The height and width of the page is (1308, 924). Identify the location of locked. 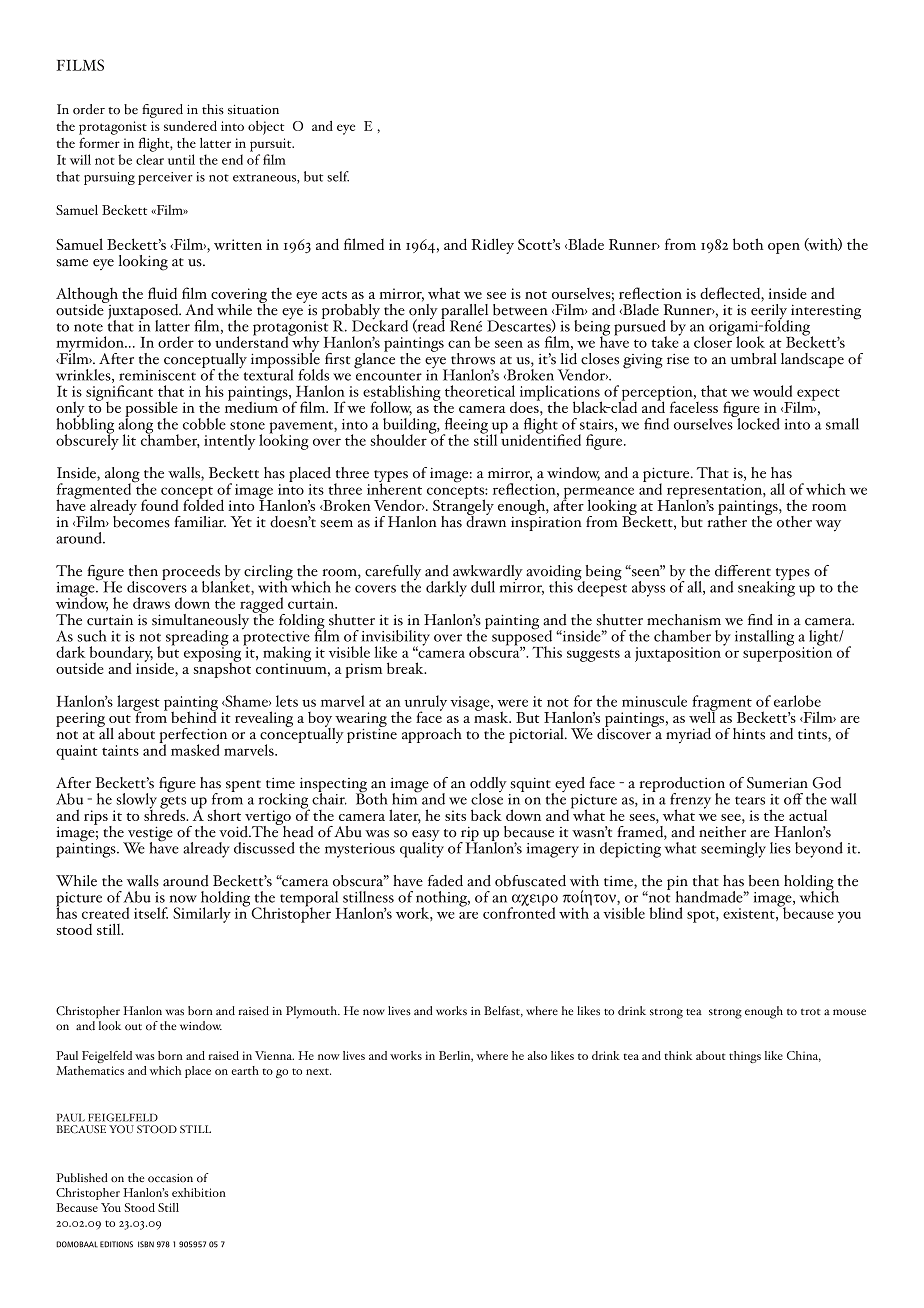
(757, 422).
